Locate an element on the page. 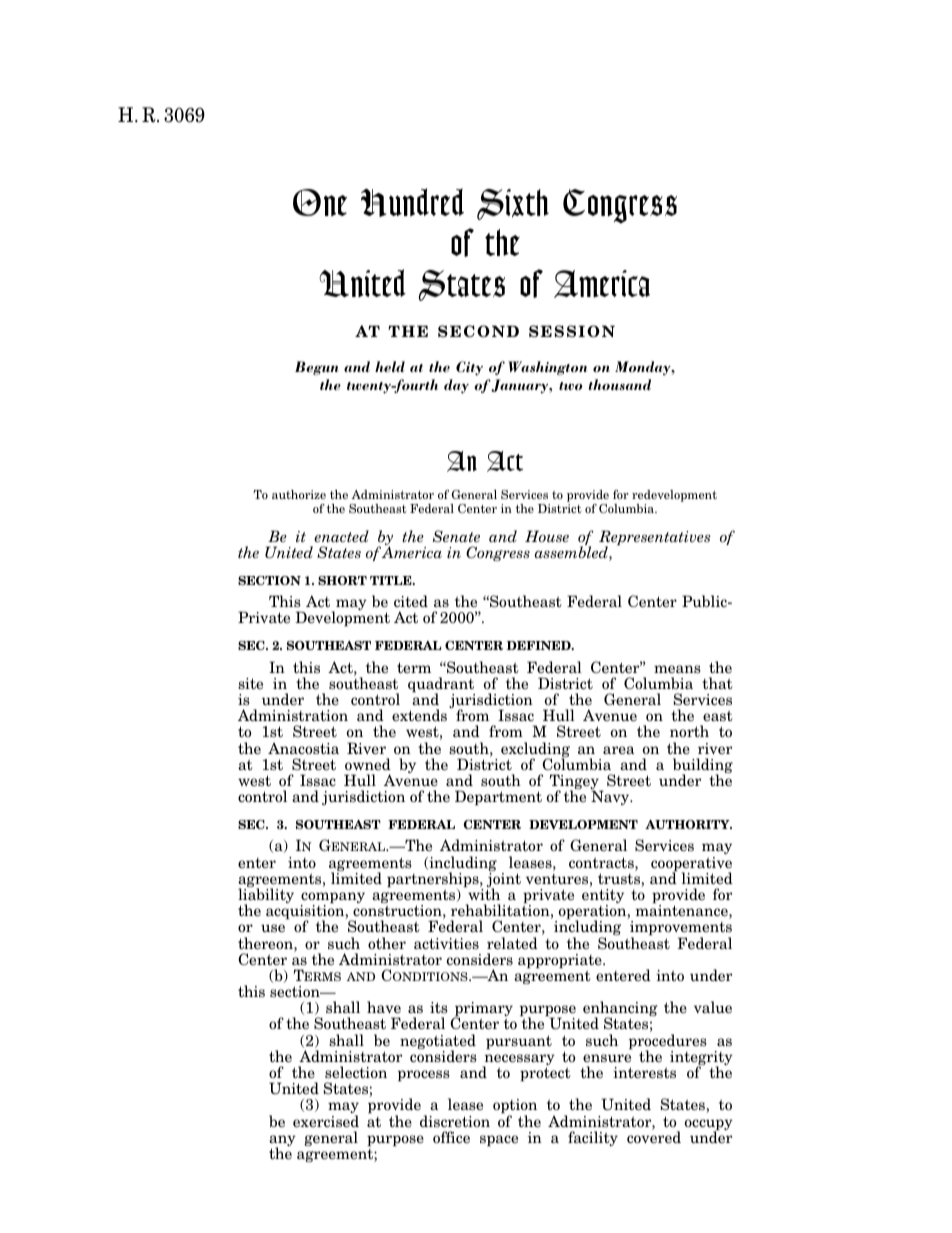 Image resolution: width=952 pixels, height=1233 pixels. means is located at coordinates (677, 669).
